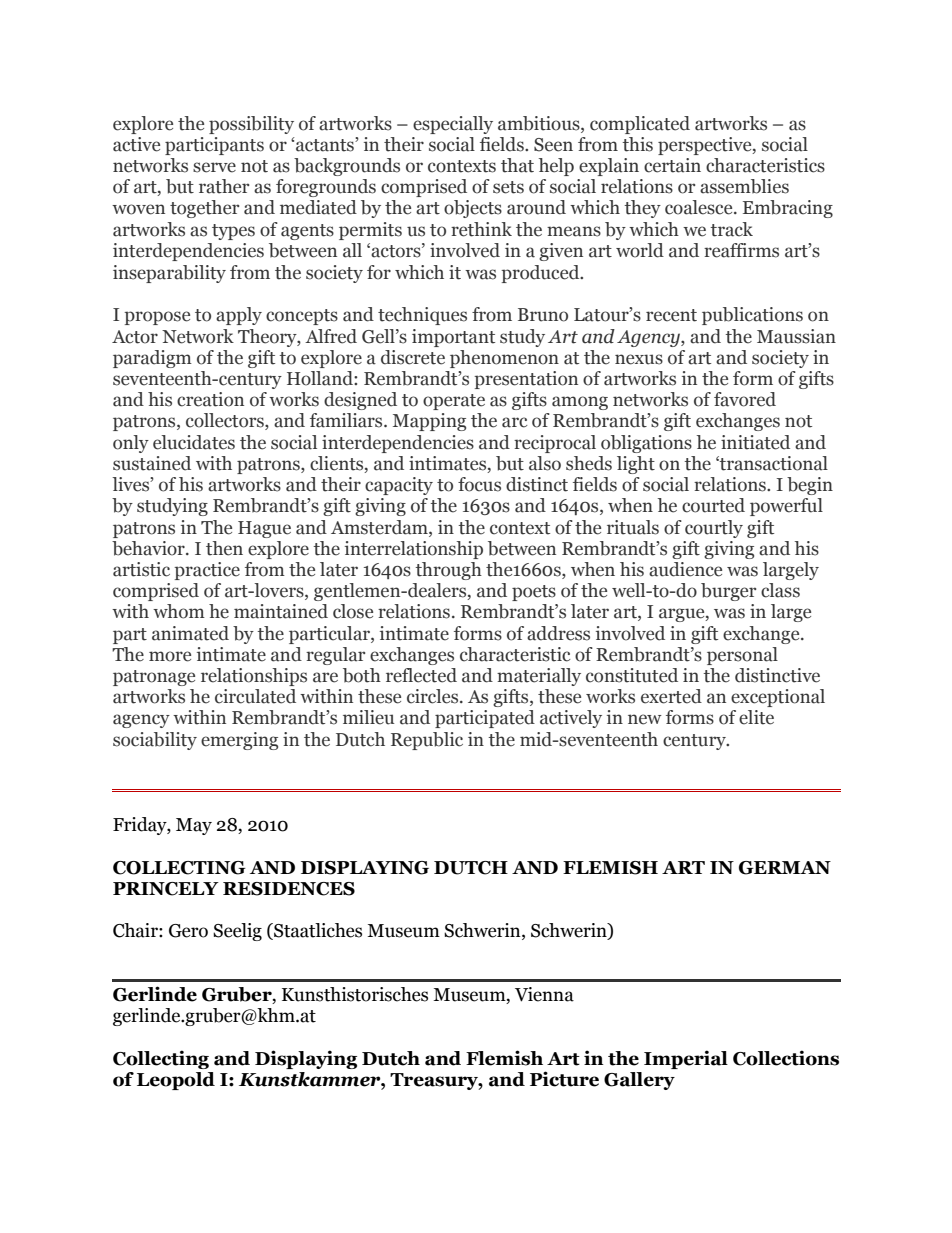  Describe the element at coordinates (564, 1079) in the screenshot. I see `Picture` at that location.
